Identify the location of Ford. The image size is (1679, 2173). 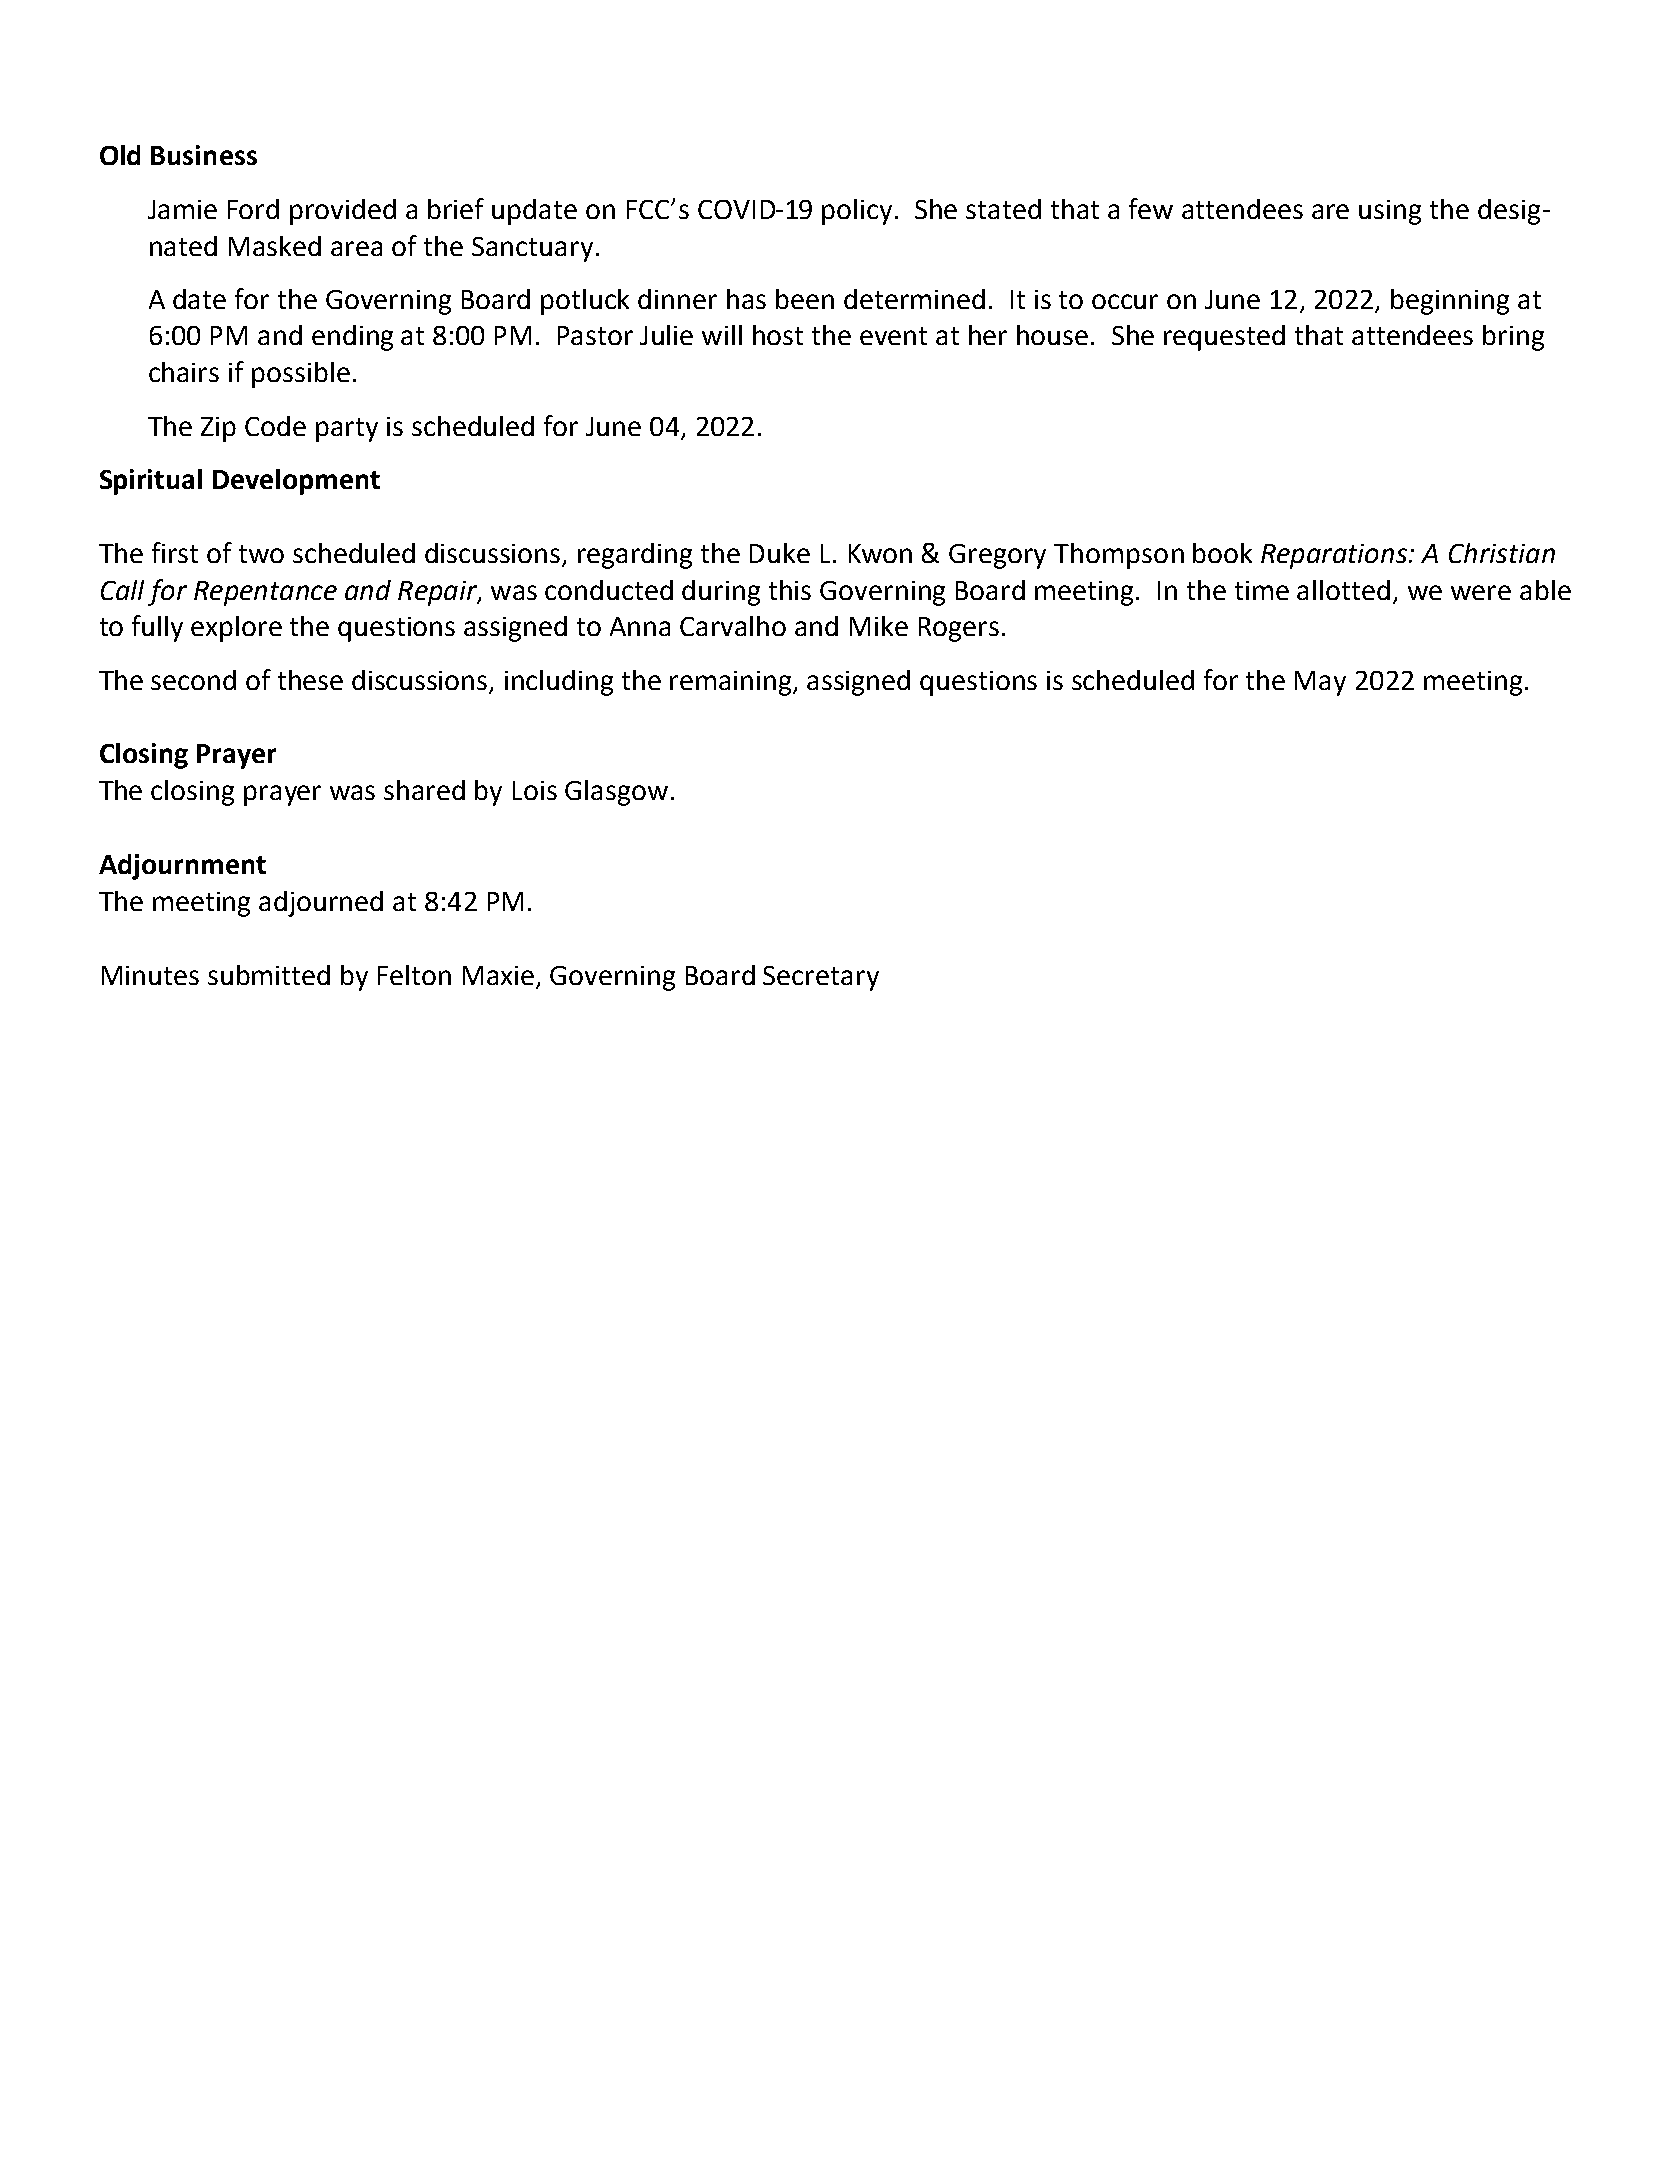
(253, 209).
